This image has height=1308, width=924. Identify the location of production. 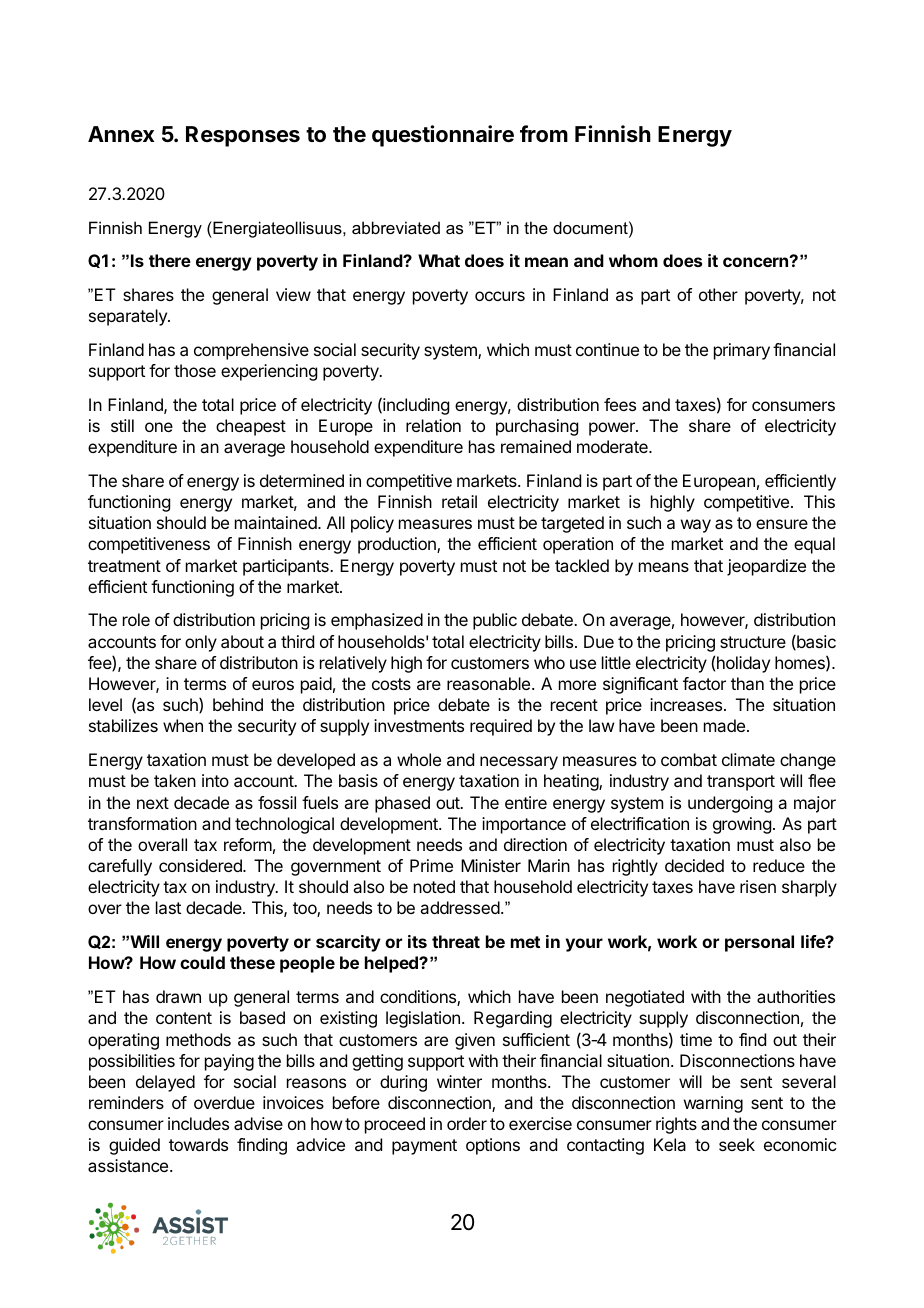
(398, 545).
